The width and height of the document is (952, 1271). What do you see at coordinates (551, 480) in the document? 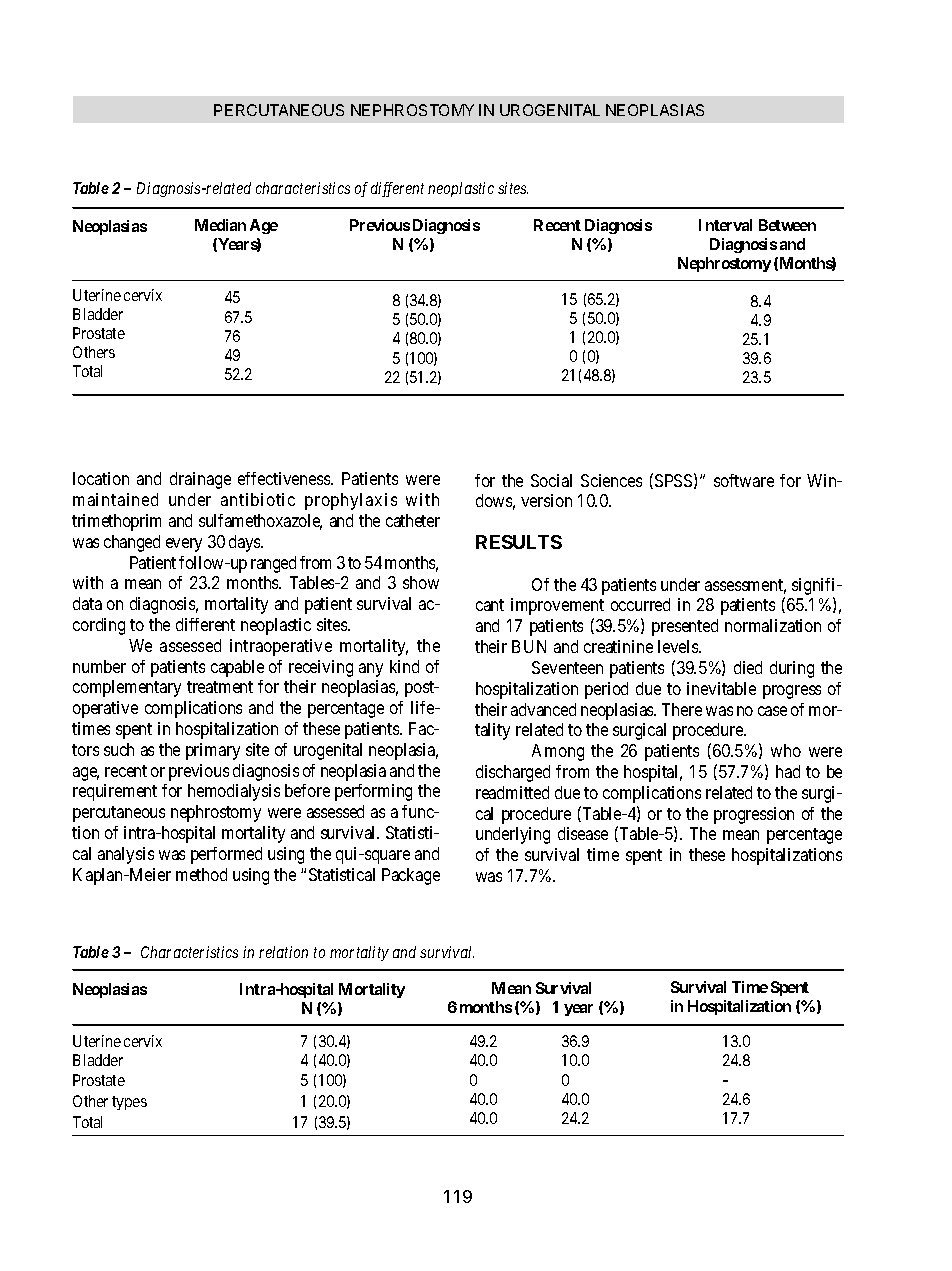
I see `Social` at bounding box center [551, 480].
